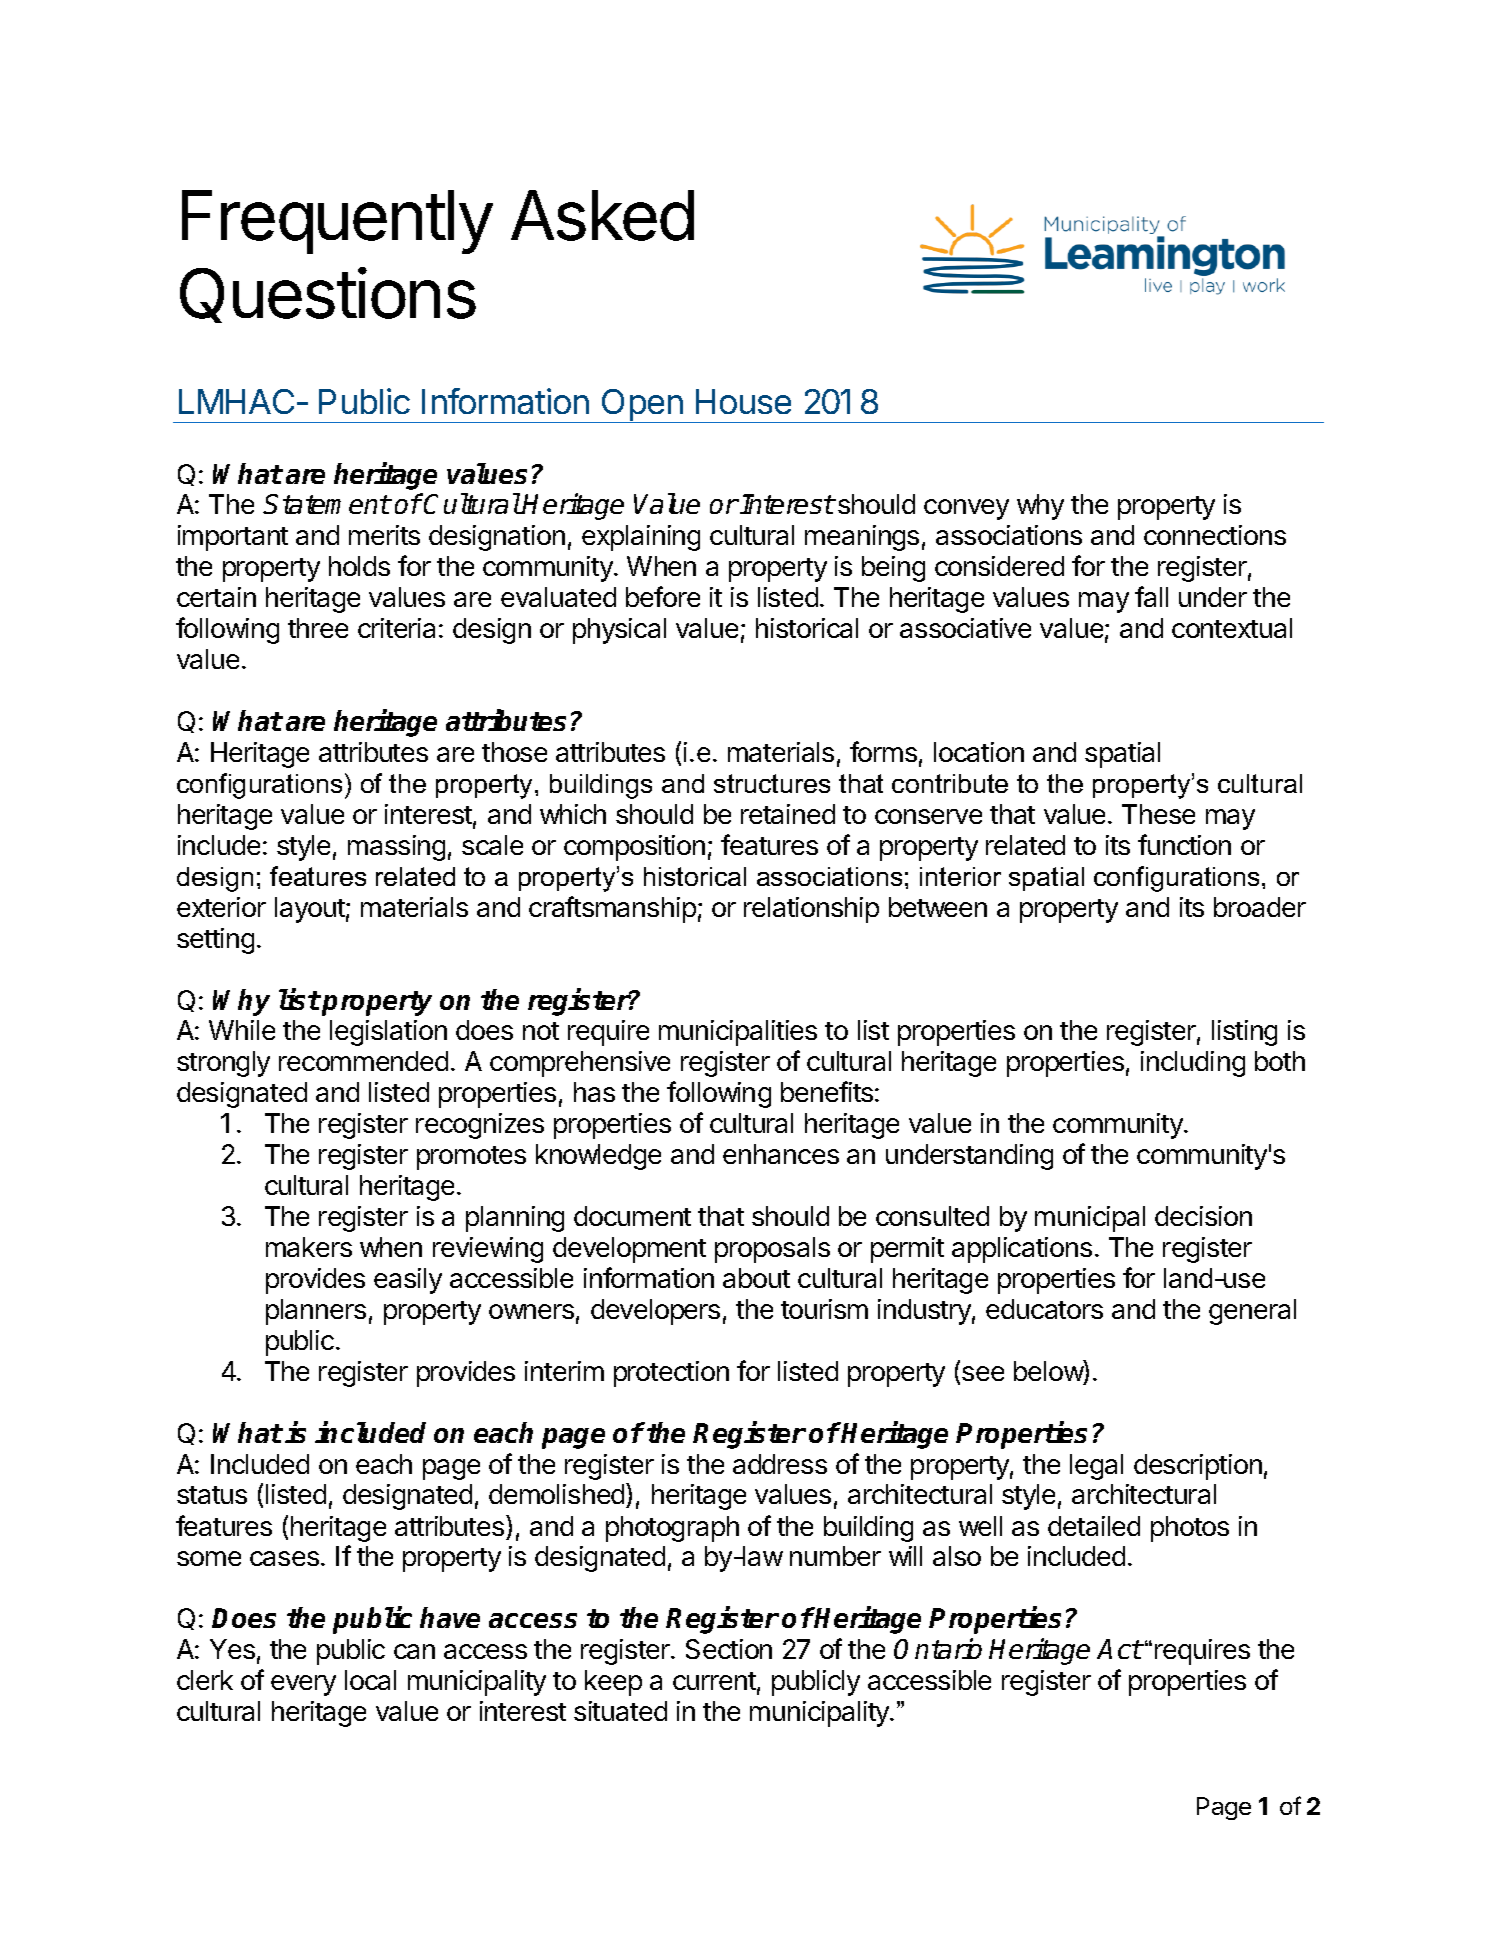 This screenshot has width=1496, height=1937. I want to click on Act, so click(1119, 1649).
